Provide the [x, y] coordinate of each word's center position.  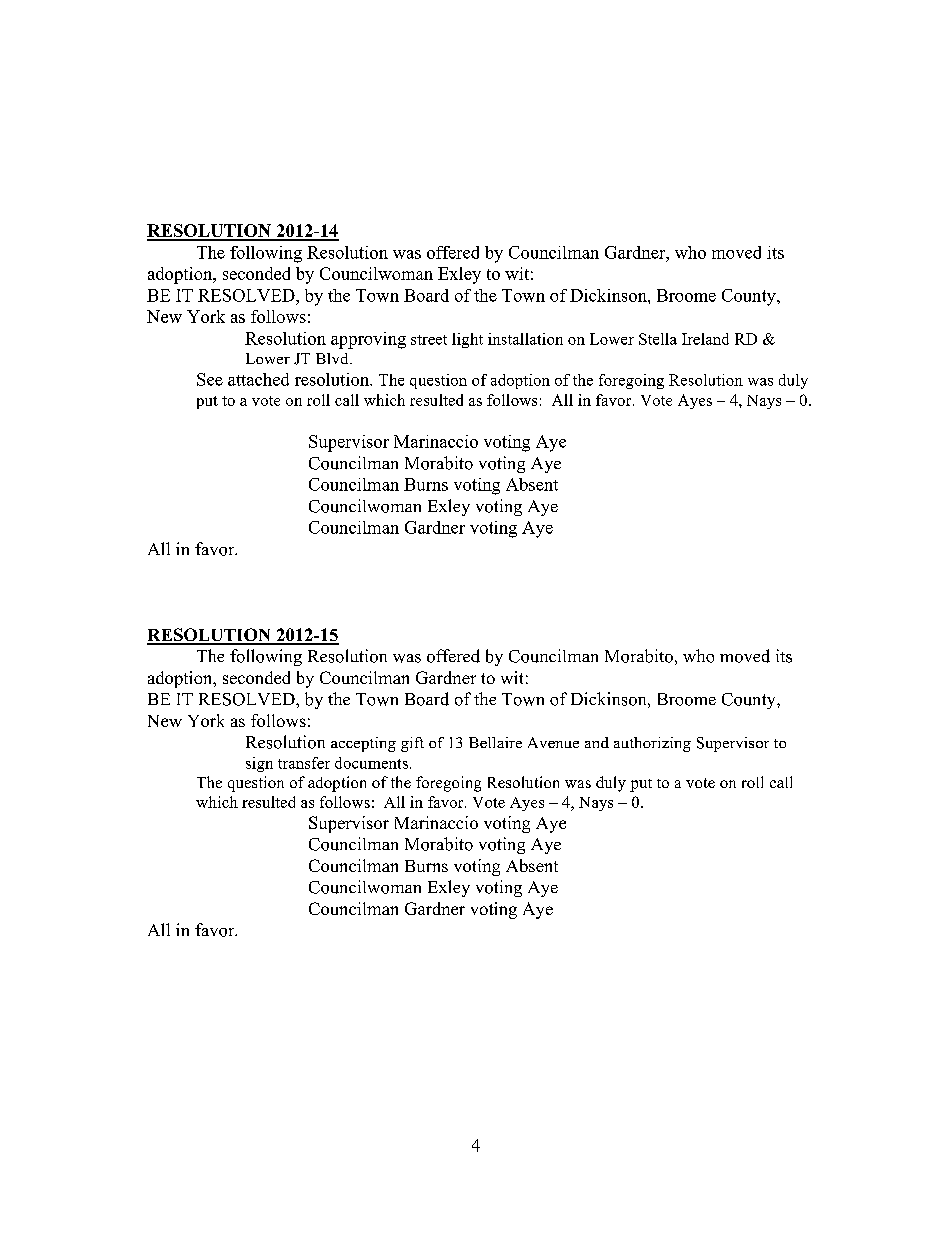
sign [259, 764]
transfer [304, 763]
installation [525, 339]
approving [368, 340]
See [210, 379]
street [429, 340]
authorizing [652, 744]
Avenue [553, 742]
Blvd [333, 358]
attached [258, 379]
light [467, 340]
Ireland [705, 339]
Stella [658, 339]
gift [412, 744]
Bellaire [495, 742]
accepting [363, 744]
